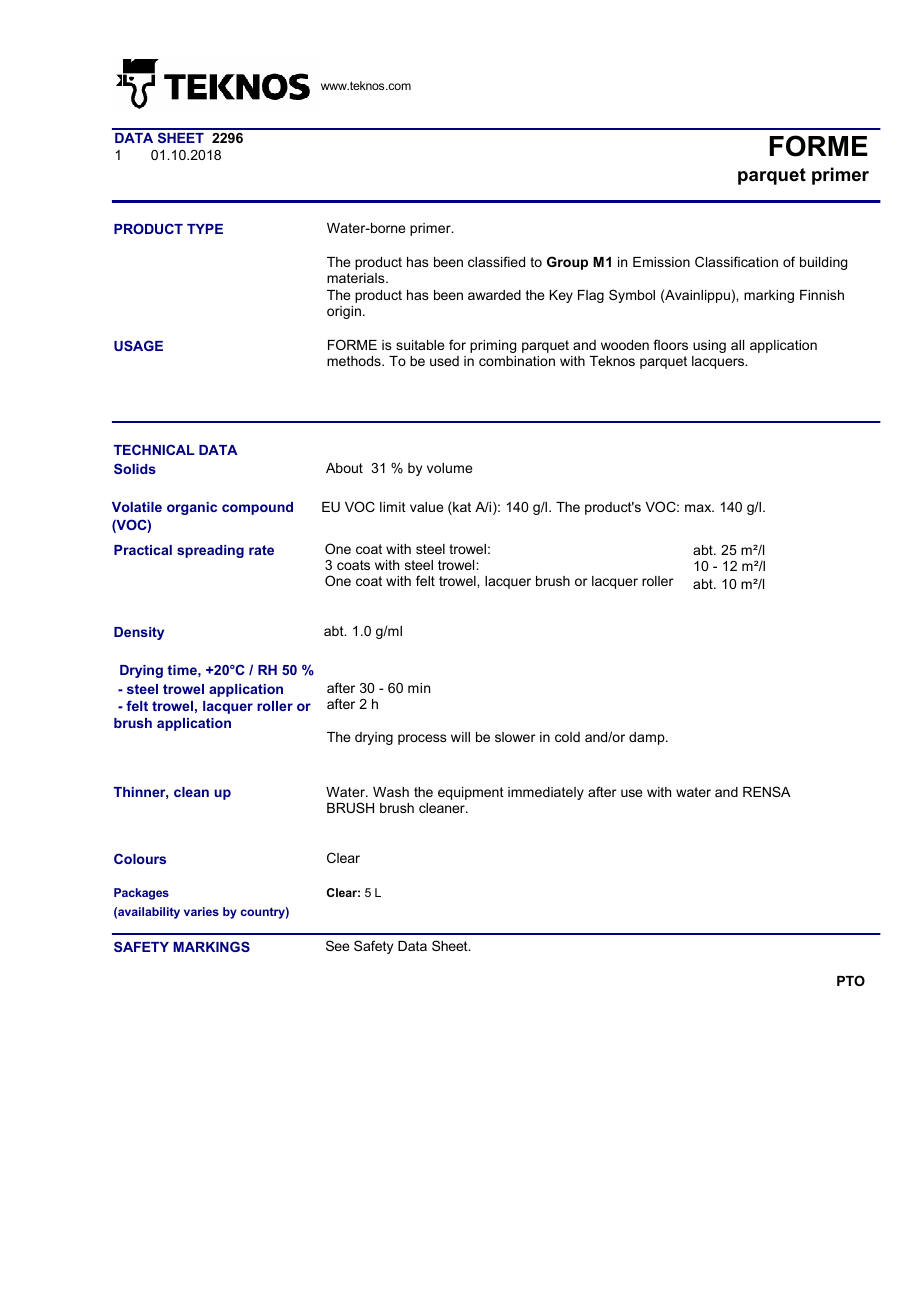  I want to click on TYPE, so click(205, 229).
